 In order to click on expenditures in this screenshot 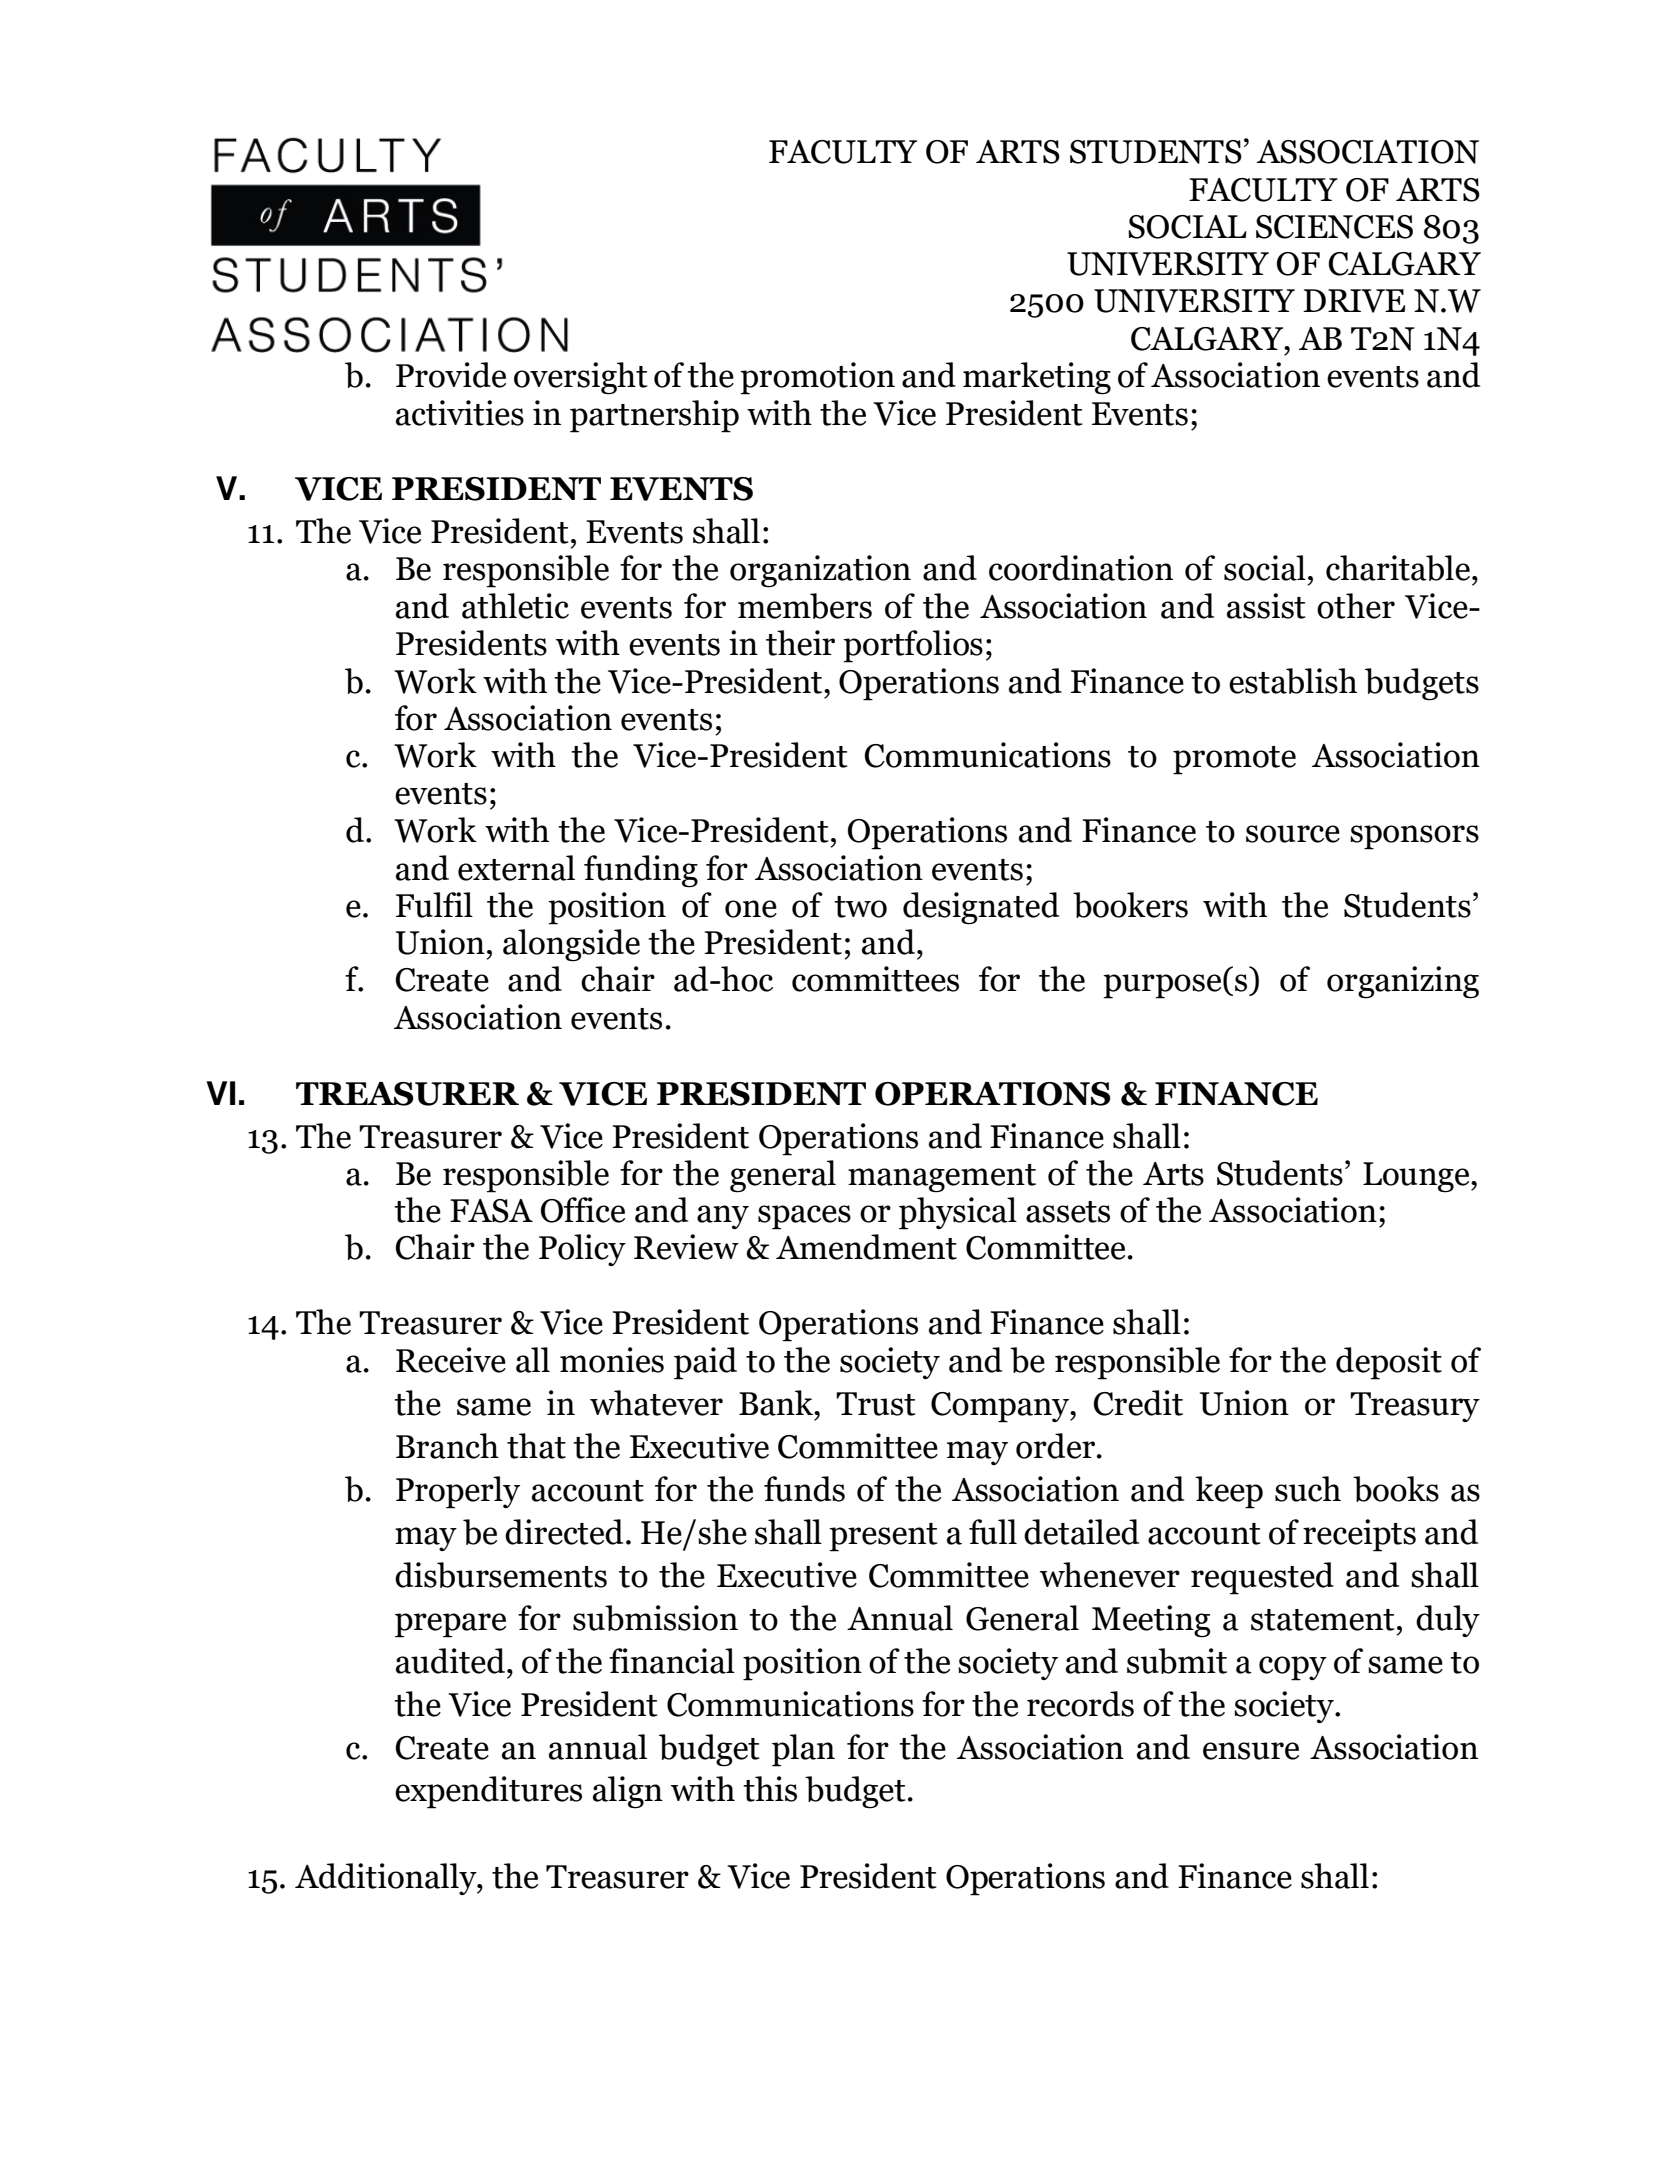, I will do `click(488, 1792)`.
